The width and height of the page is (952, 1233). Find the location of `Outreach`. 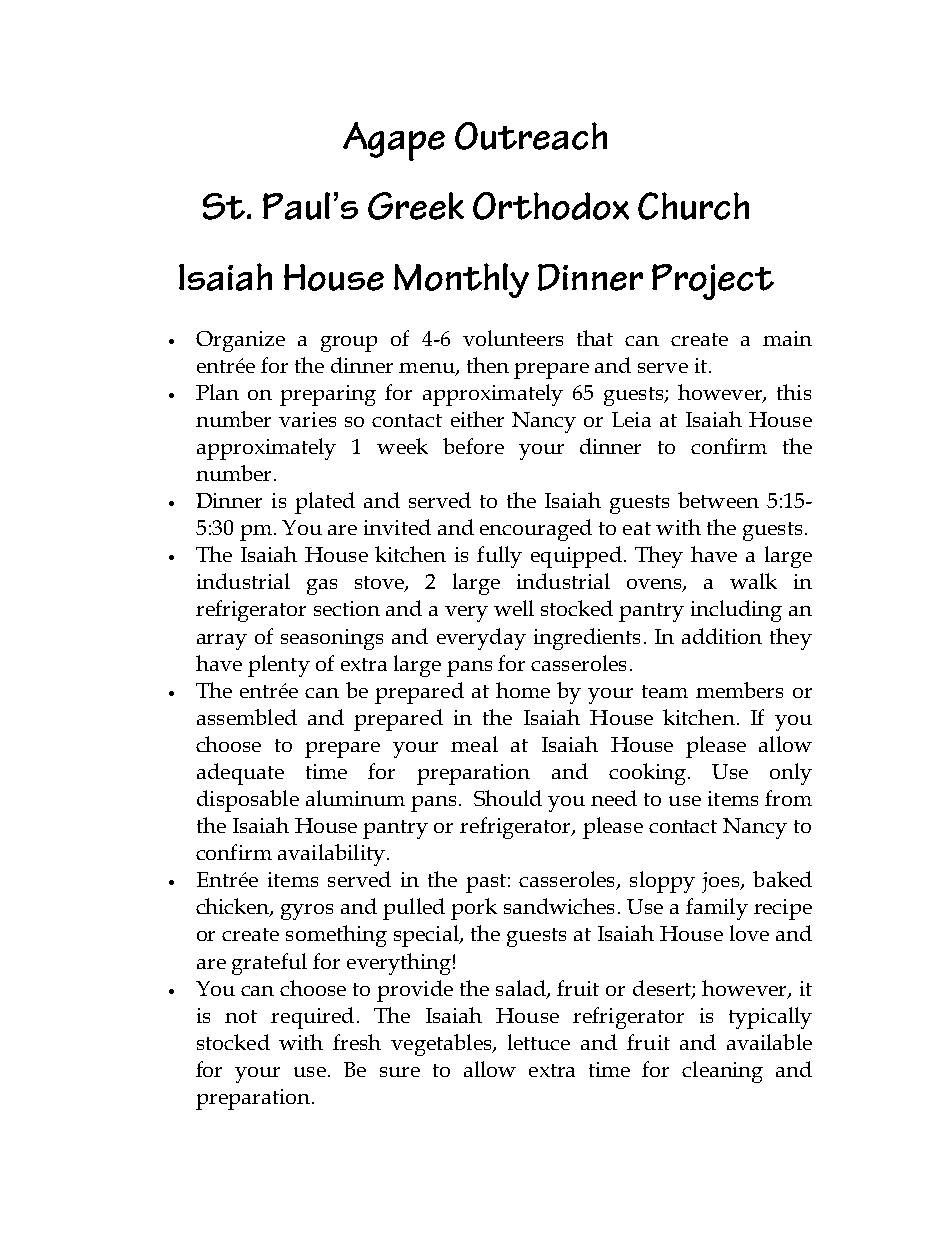

Outreach is located at coordinates (531, 136).
